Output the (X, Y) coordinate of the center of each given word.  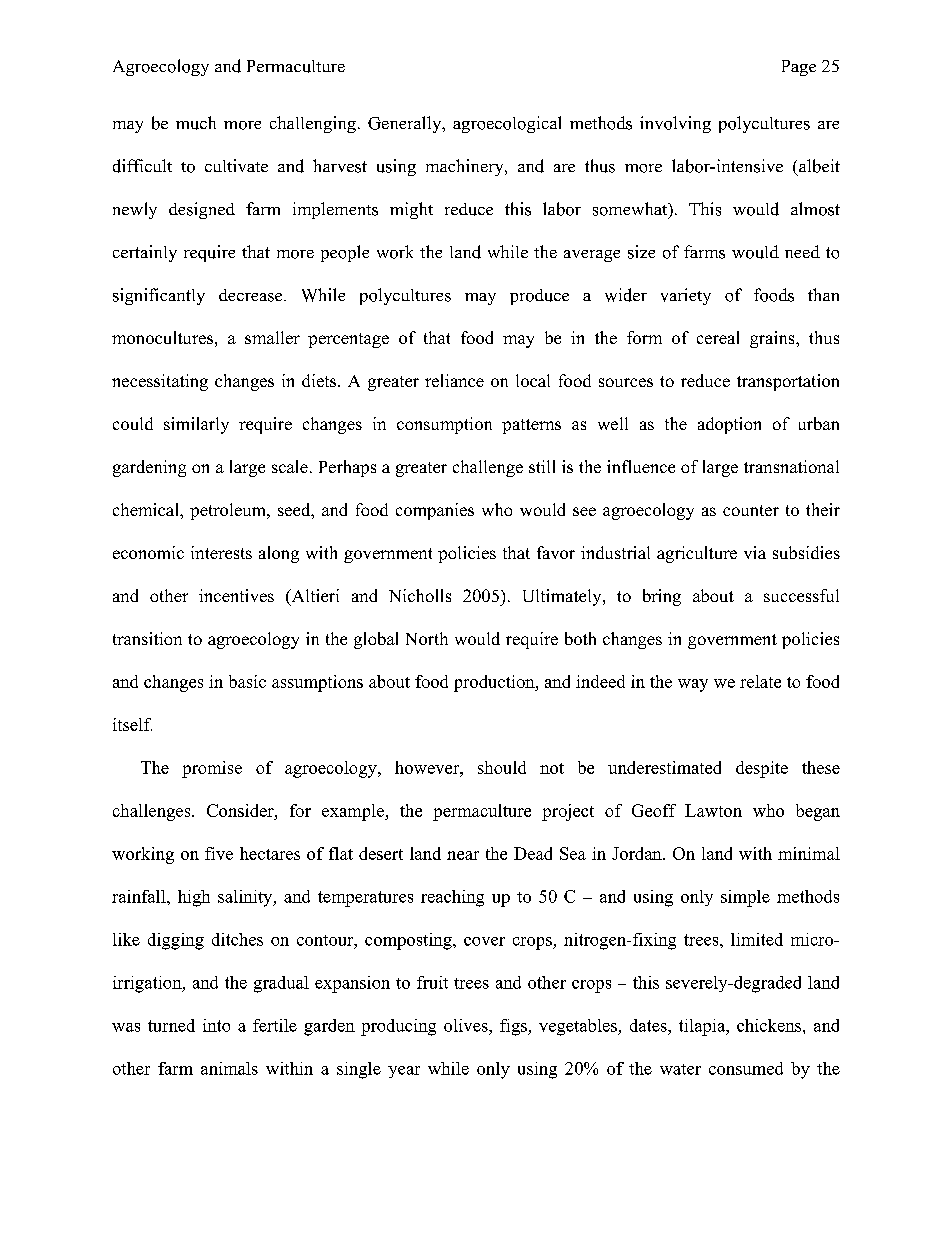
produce (539, 297)
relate (760, 681)
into (216, 1025)
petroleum (229, 511)
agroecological (507, 124)
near (463, 855)
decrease (252, 295)
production (495, 683)
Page (799, 68)
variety (686, 296)
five (219, 853)
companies (435, 511)
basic (247, 681)
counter (751, 510)
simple (745, 898)
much (196, 123)
